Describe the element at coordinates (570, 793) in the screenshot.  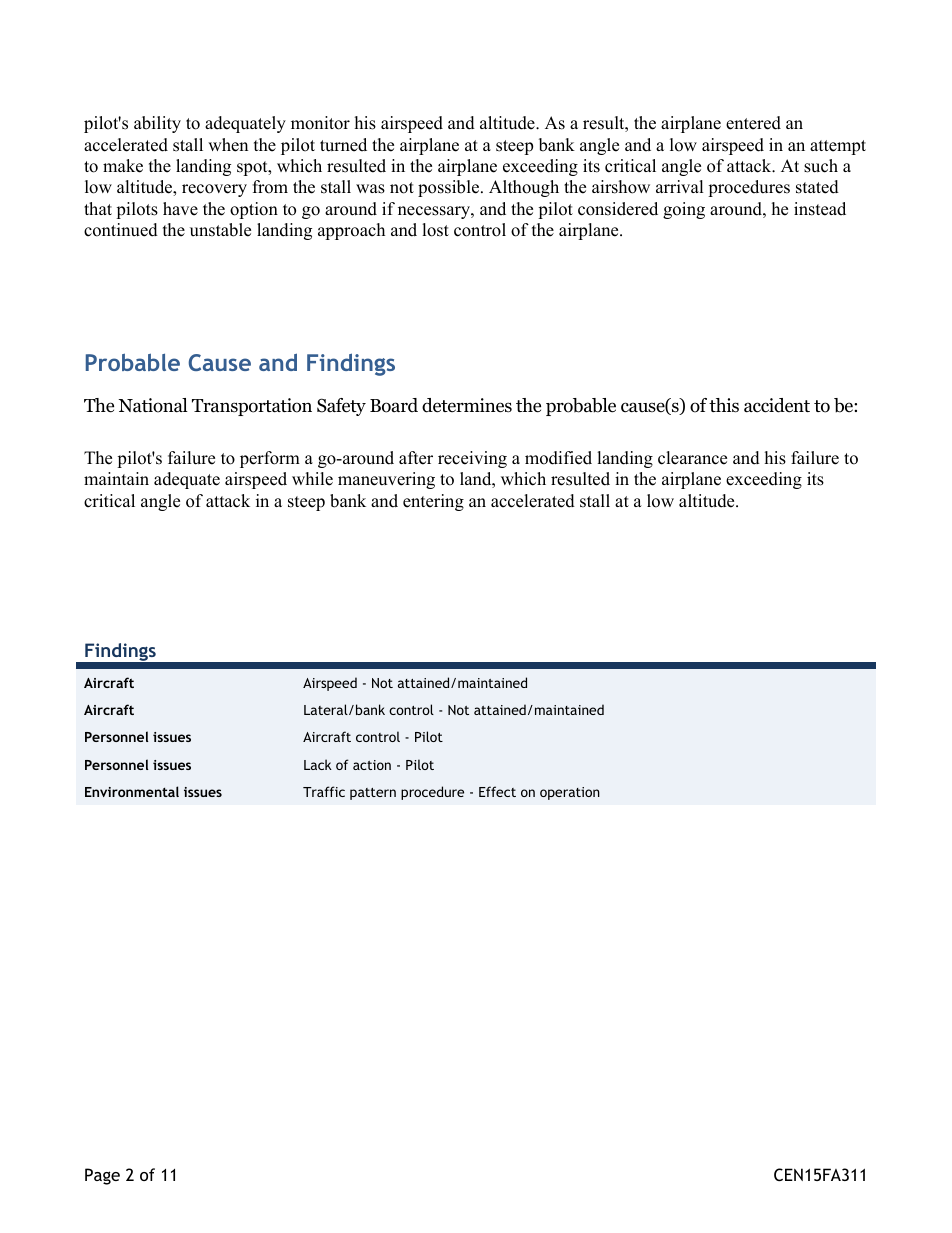
I see `operation` at that location.
